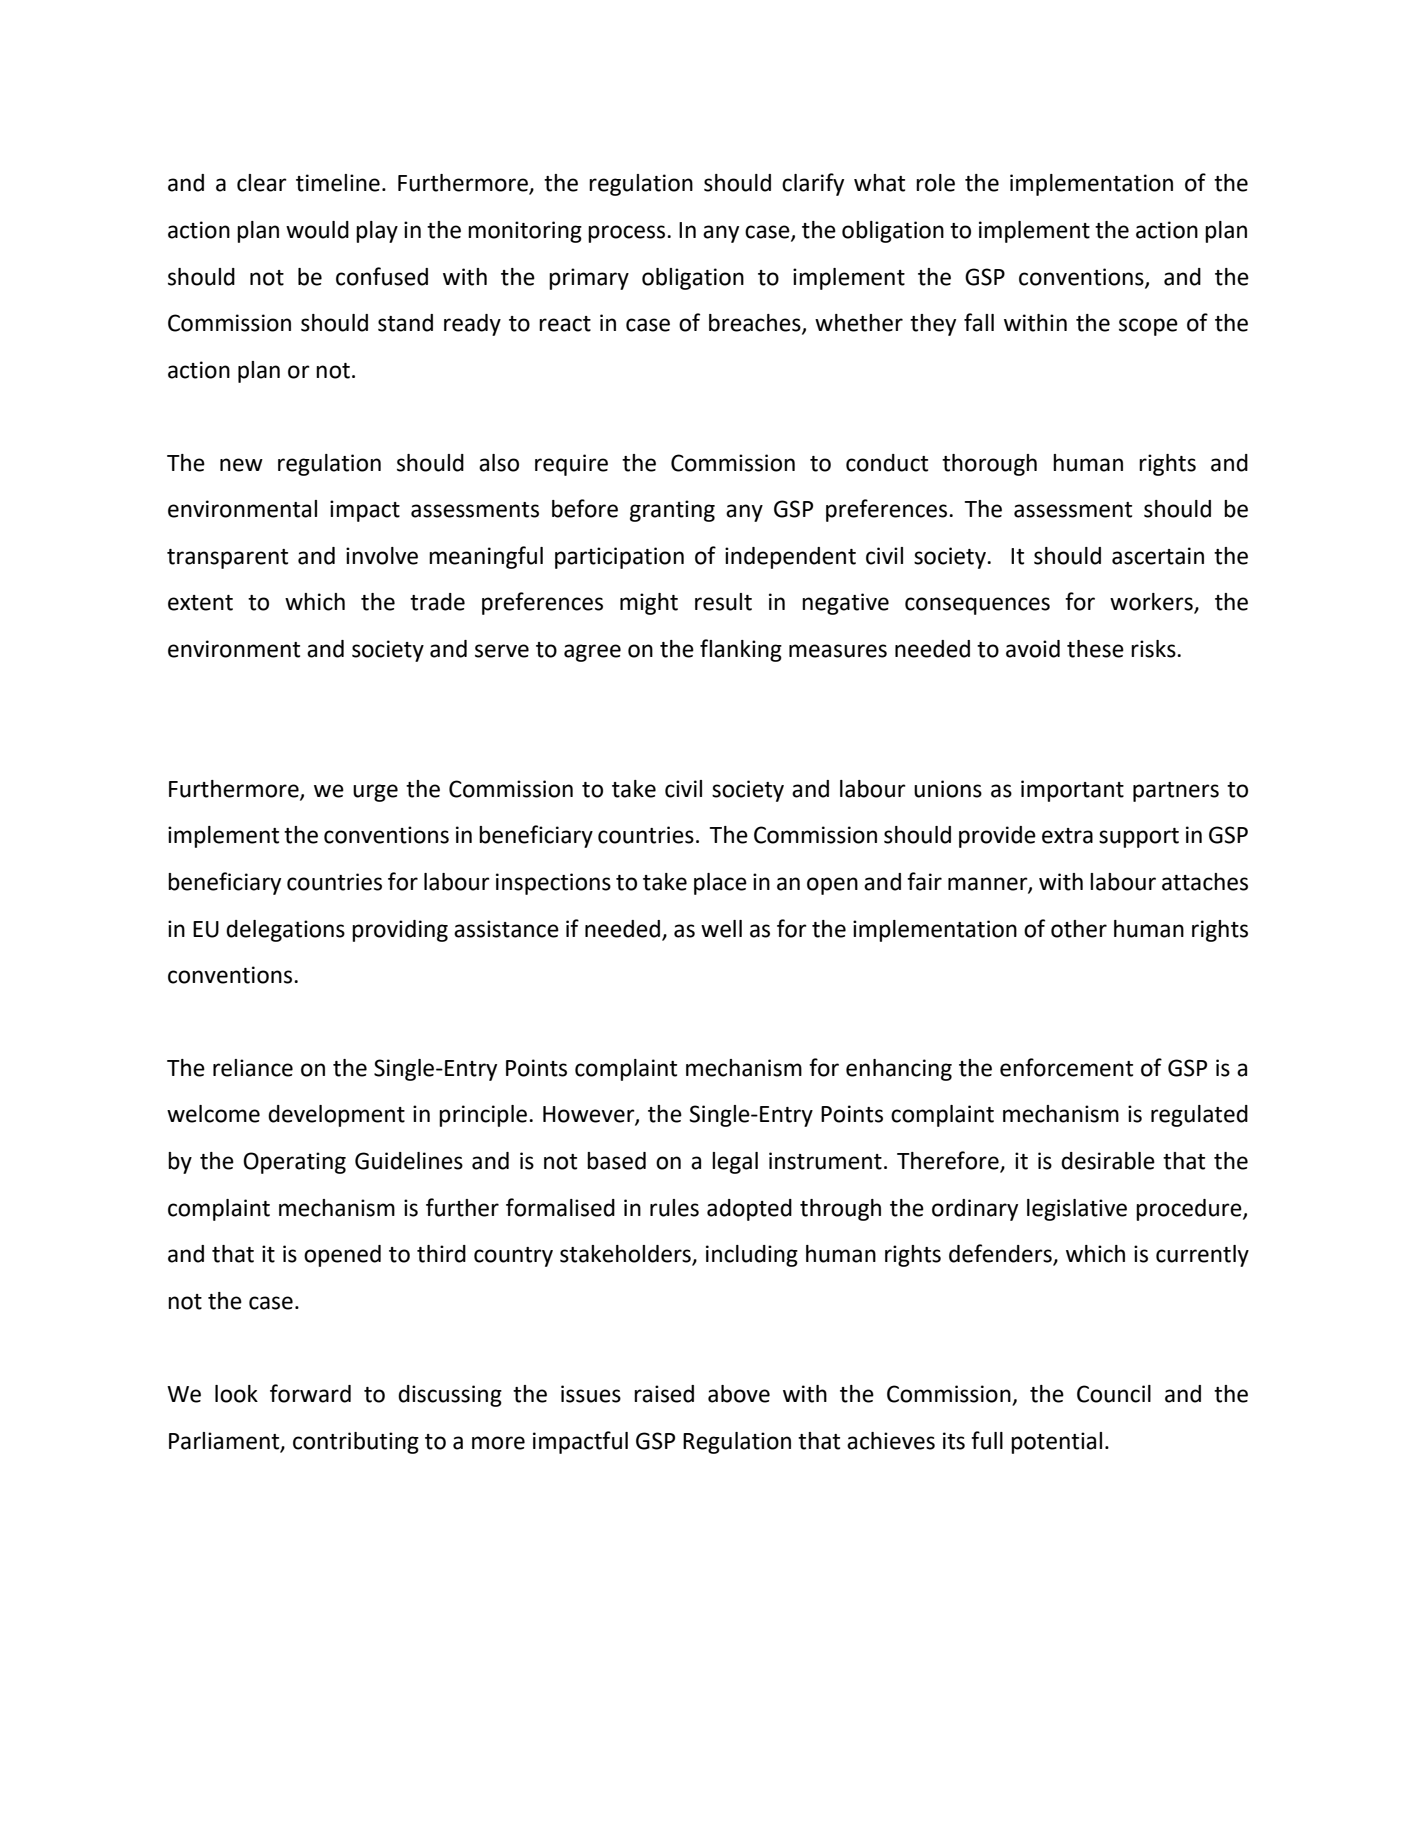 This screenshot has height=1831, width=1415. I want to click on forward, so click(310, 1393).
